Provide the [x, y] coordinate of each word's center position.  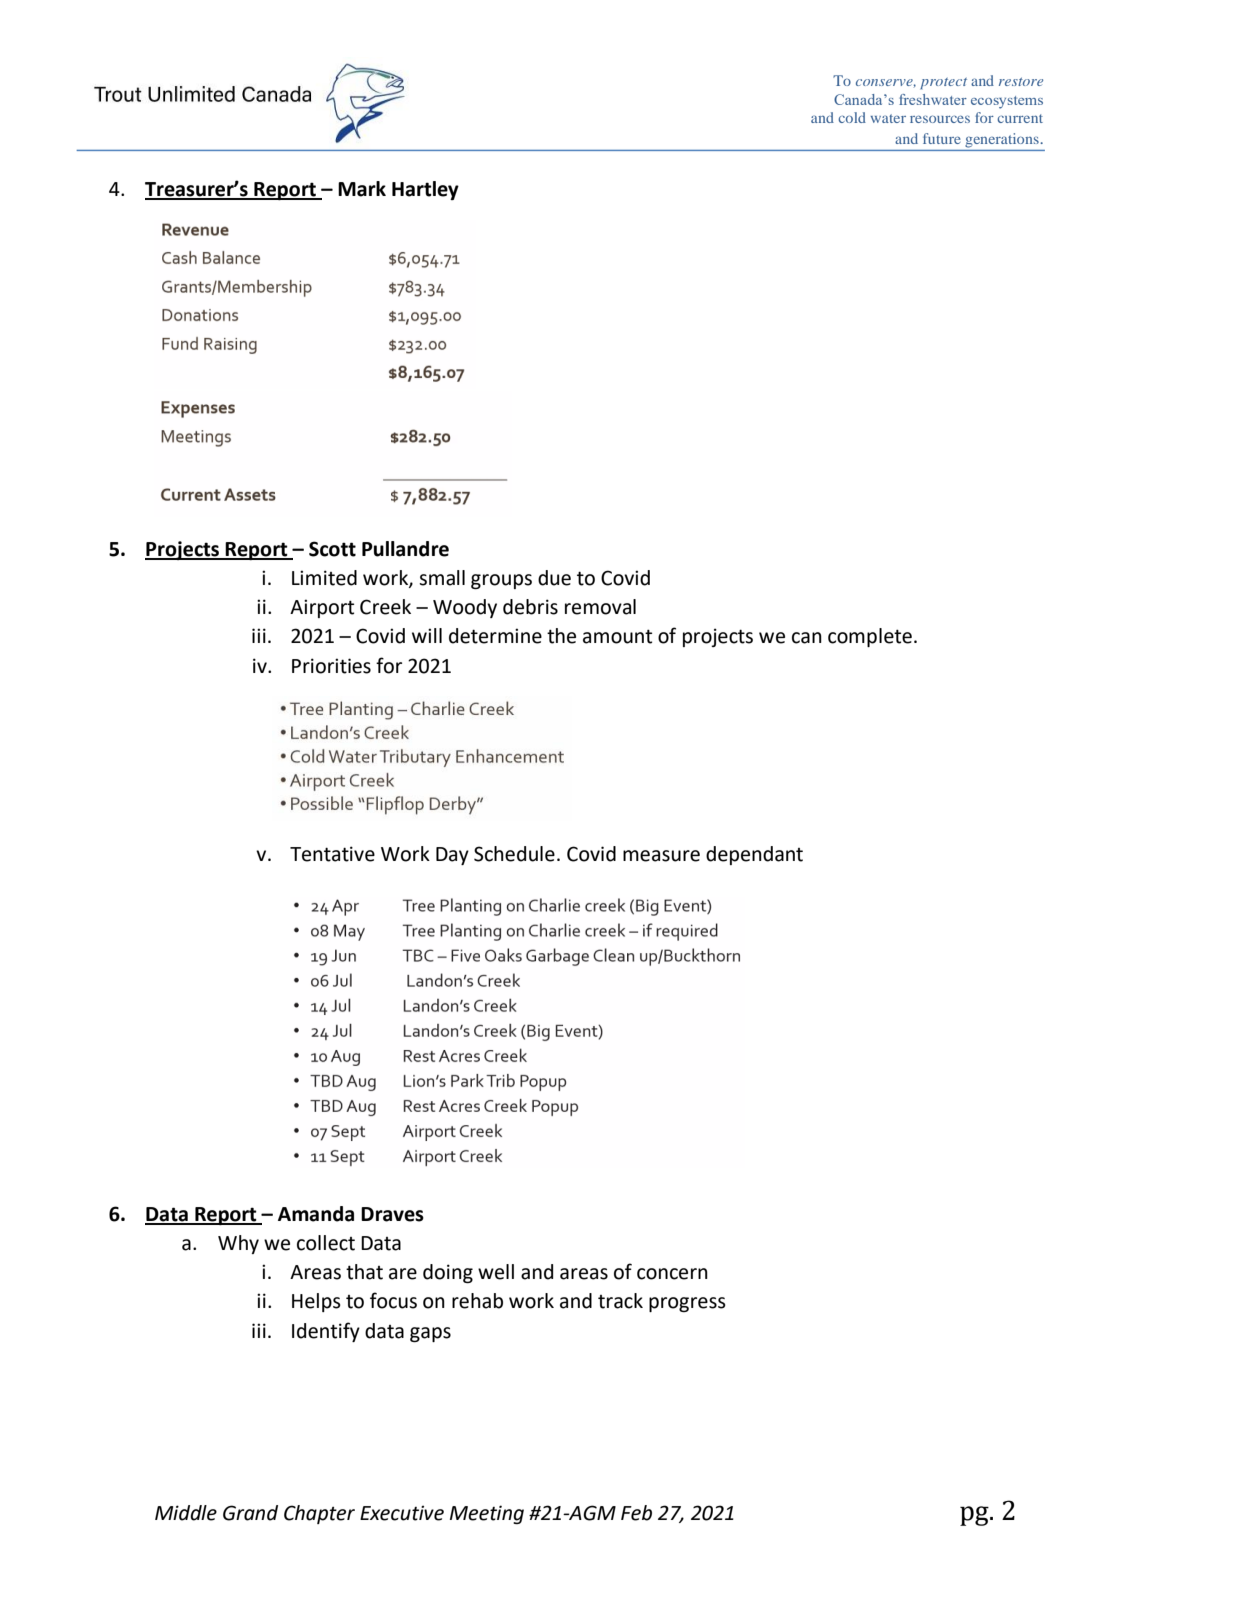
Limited [324, 578]
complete [870, 637]
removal [600, 607]
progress [687, 1304]
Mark [362, 189]
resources [940, 119]
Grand [250, 1513]
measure [661, 856]
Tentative [332, 854]
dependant [754, 855]
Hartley [425, 190]
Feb [636, 1513]
